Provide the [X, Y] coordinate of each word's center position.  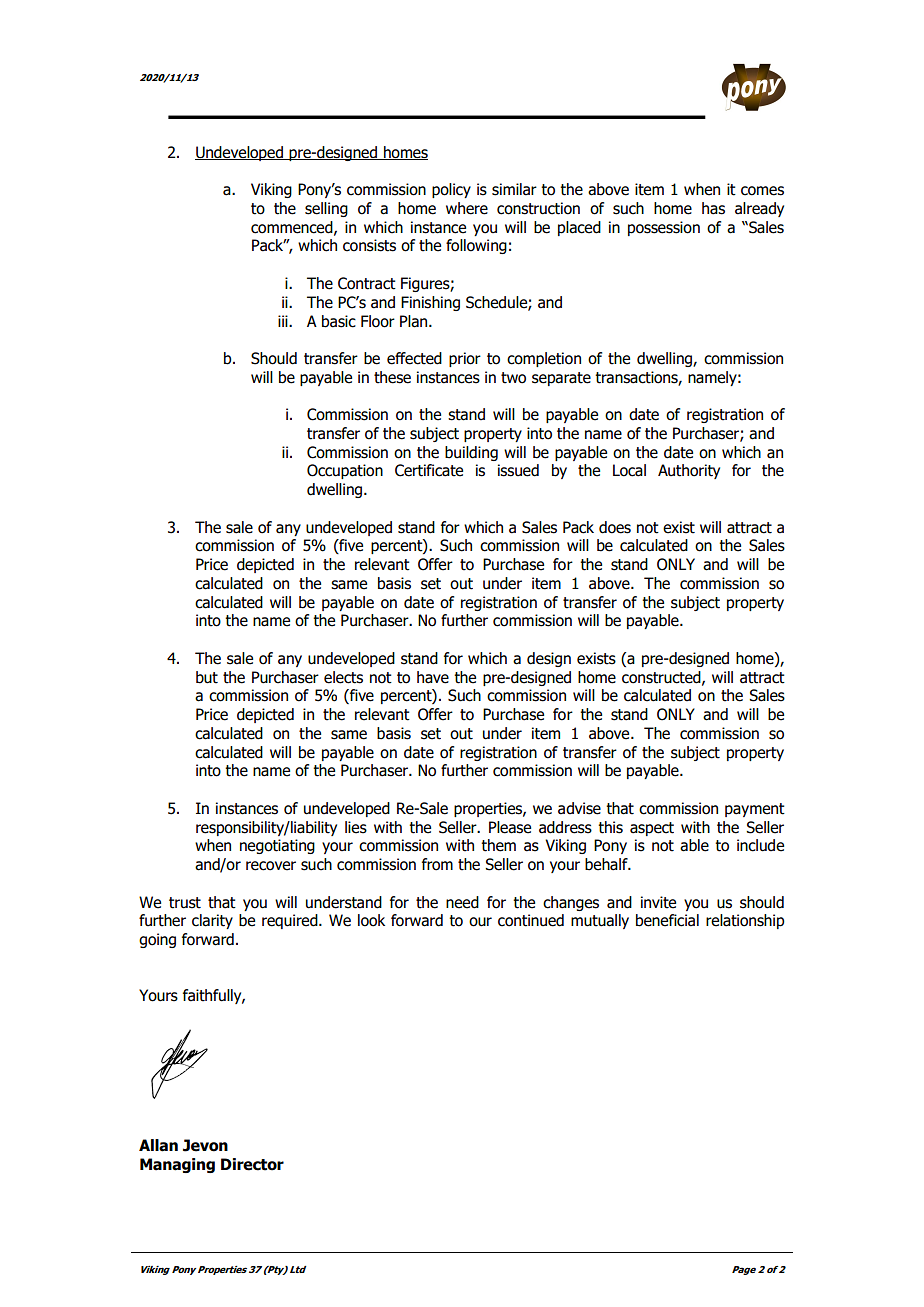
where [467, 208]
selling [326, 209]
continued [531, 920]
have [433, 677]
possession [664, 228]
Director [252, 1164]
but [207, 677]
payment [755, 810]
